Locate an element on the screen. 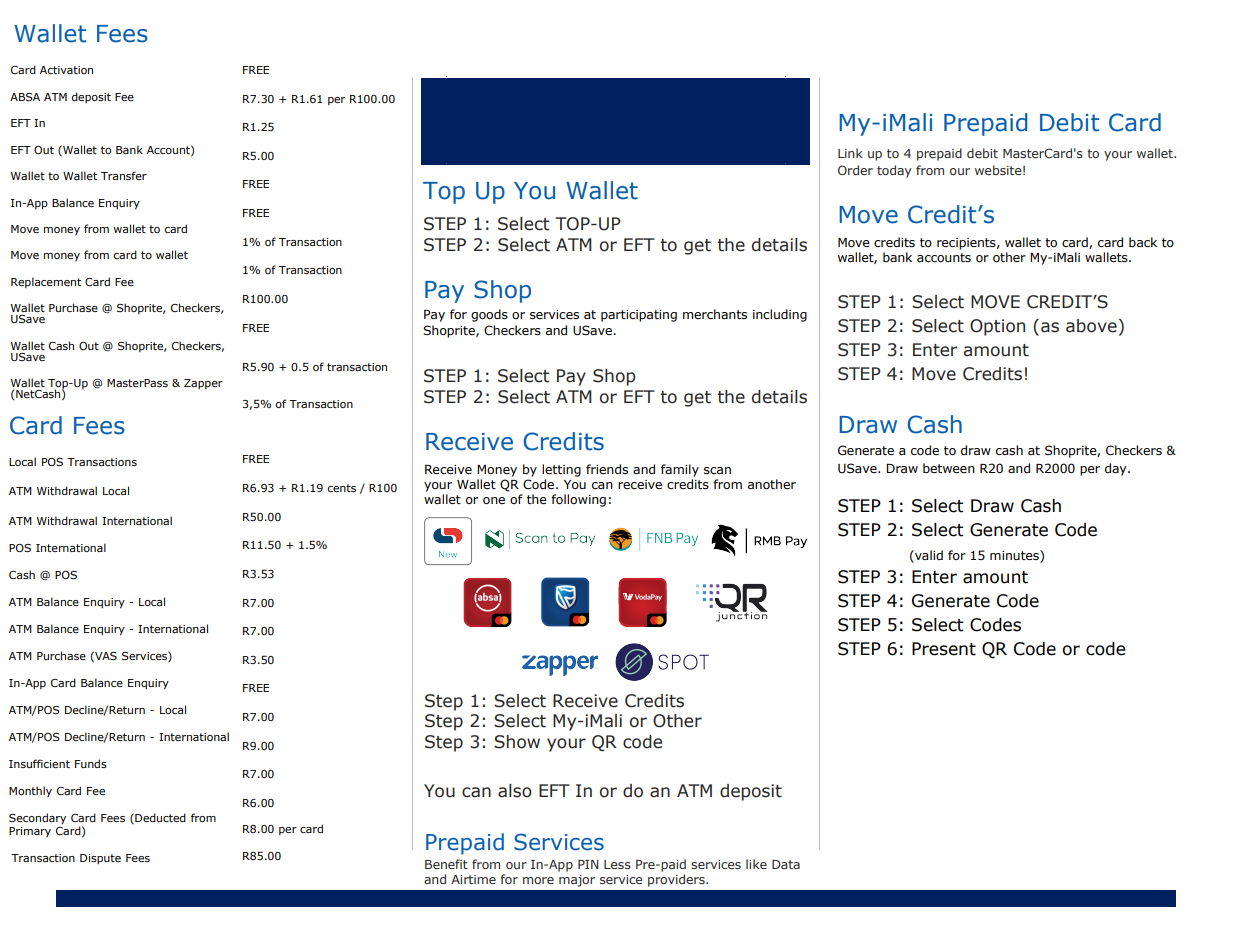 This screenshot has height=952, width=1233. Dispute is located at coordinates (100, 859).
